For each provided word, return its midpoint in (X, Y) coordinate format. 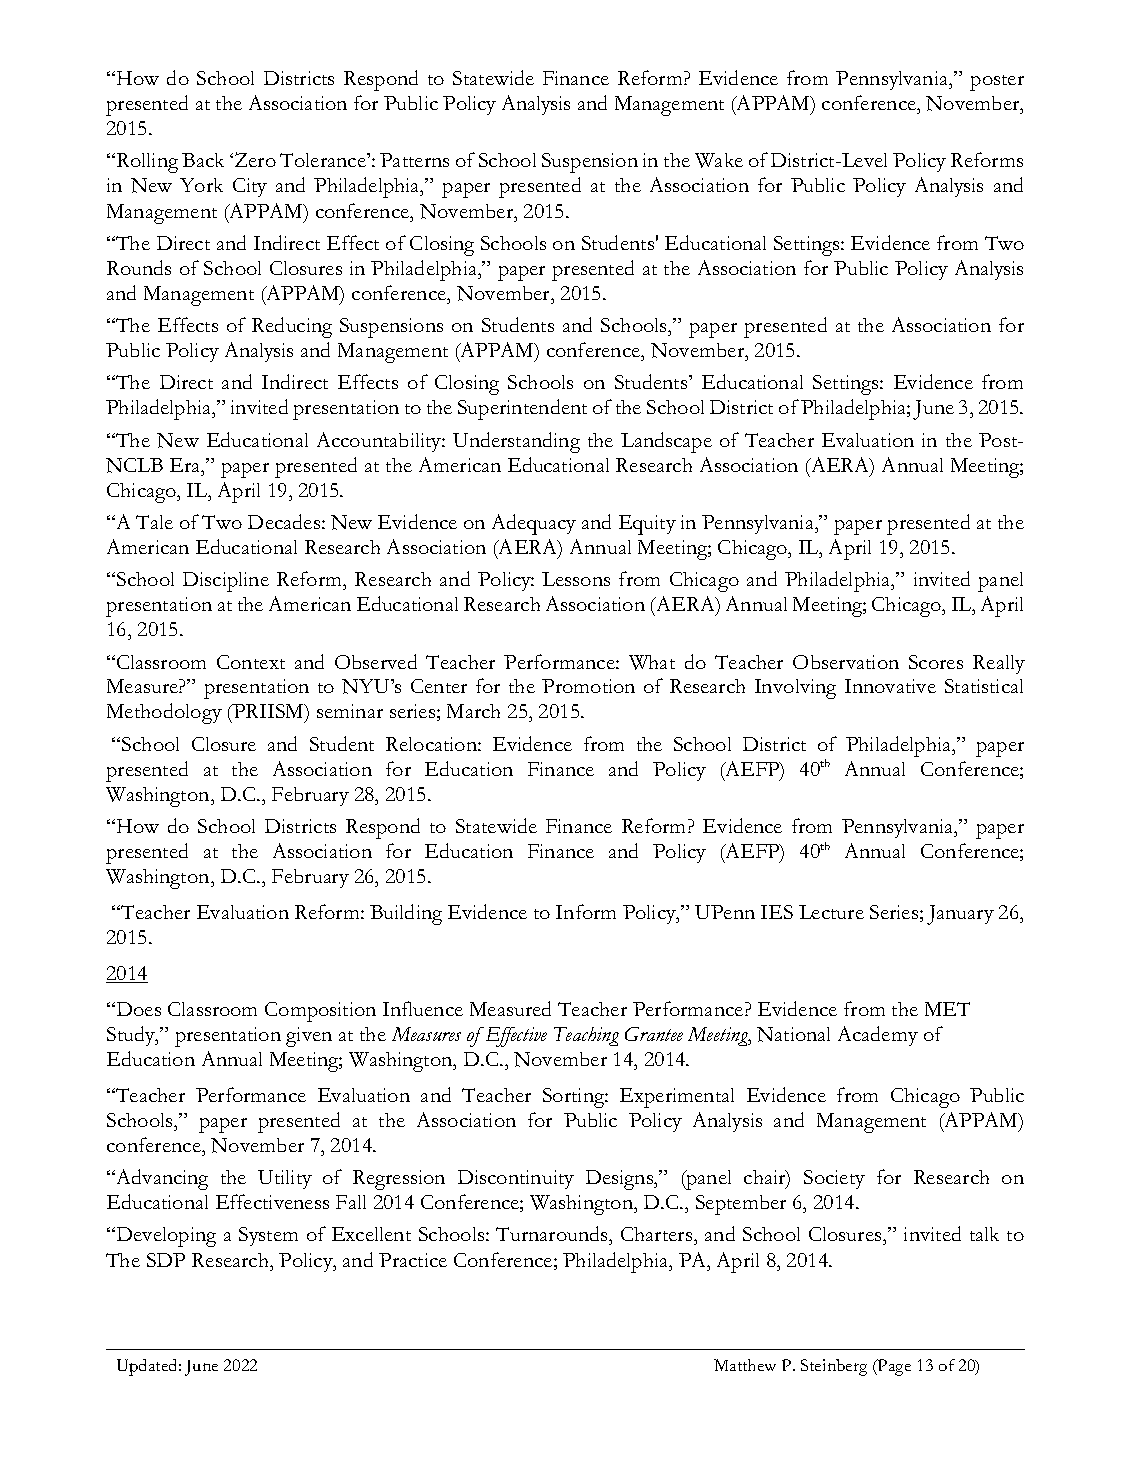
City (250, 187)
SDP (166, 1260)
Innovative (890, 686)
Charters (658, 1236)
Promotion (588, 686)
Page (893, 1367)
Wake (719, 160)
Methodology (164, 713)
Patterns (414, 160)
